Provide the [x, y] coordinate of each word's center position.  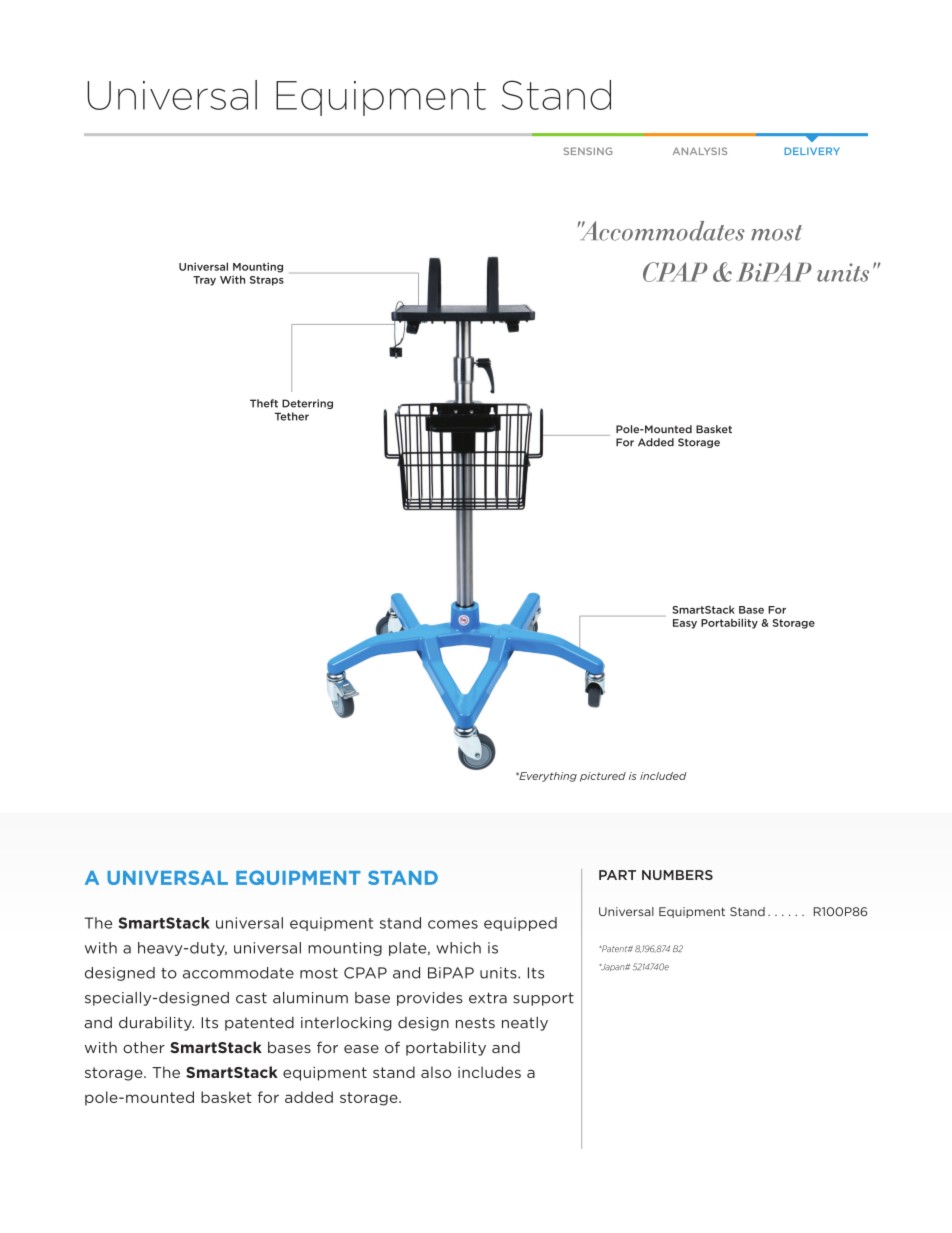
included [663, 776]
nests [475, 1023]
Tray [204, 281]
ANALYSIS [700, 151]
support [543, 999]
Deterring [307, 404]
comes [453, 924]
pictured [603, 777]
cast [251, 998]
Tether [292, 416]
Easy [685, 624]
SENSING [588, 151]
